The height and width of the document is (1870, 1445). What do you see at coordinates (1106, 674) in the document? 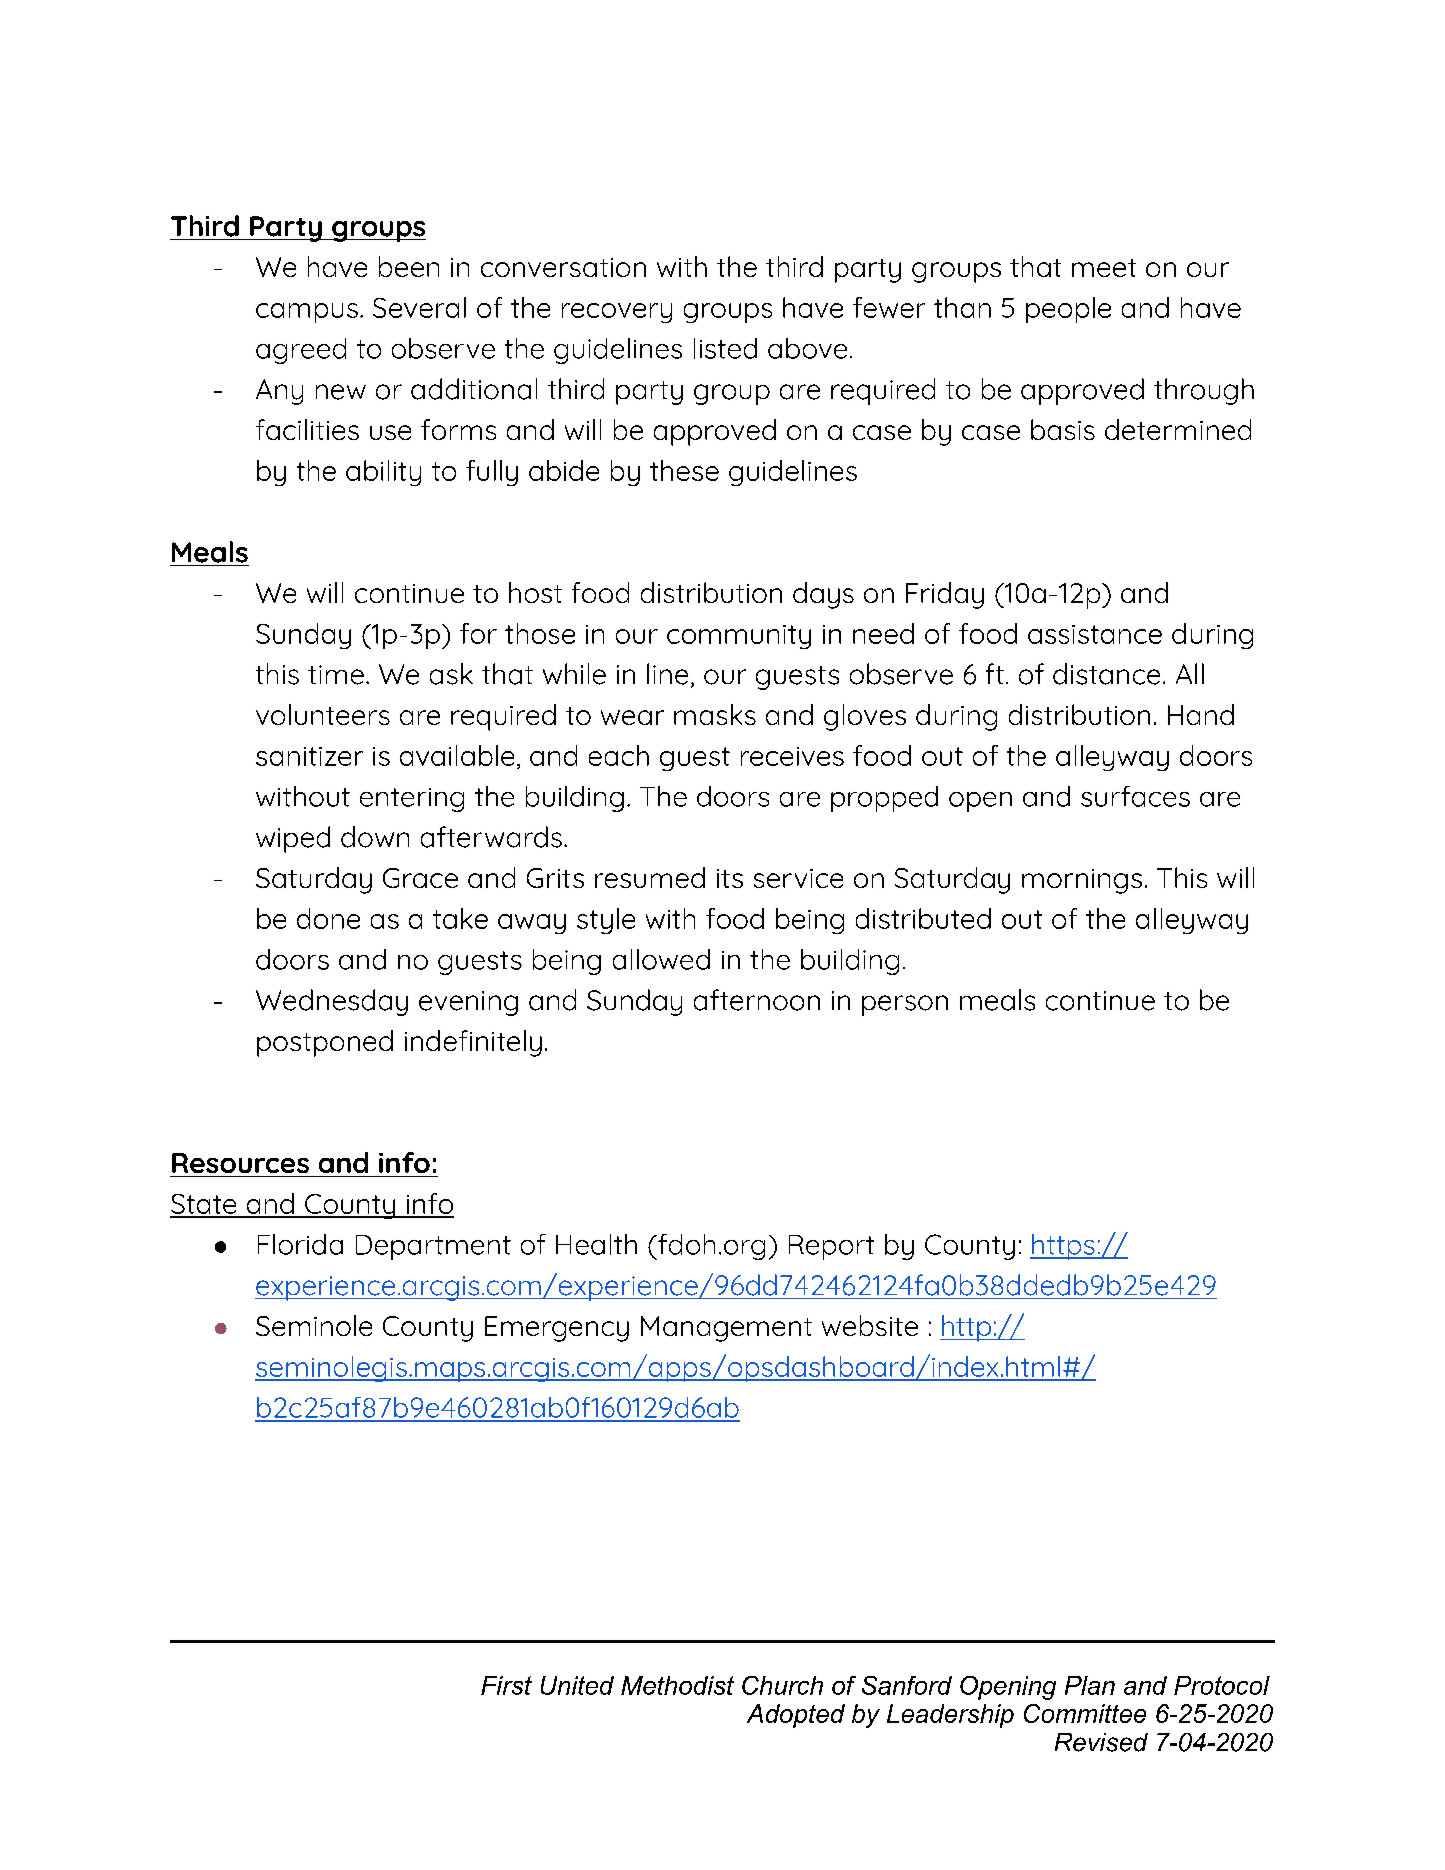
I see `distance` at bounding box center [1106, 674].
